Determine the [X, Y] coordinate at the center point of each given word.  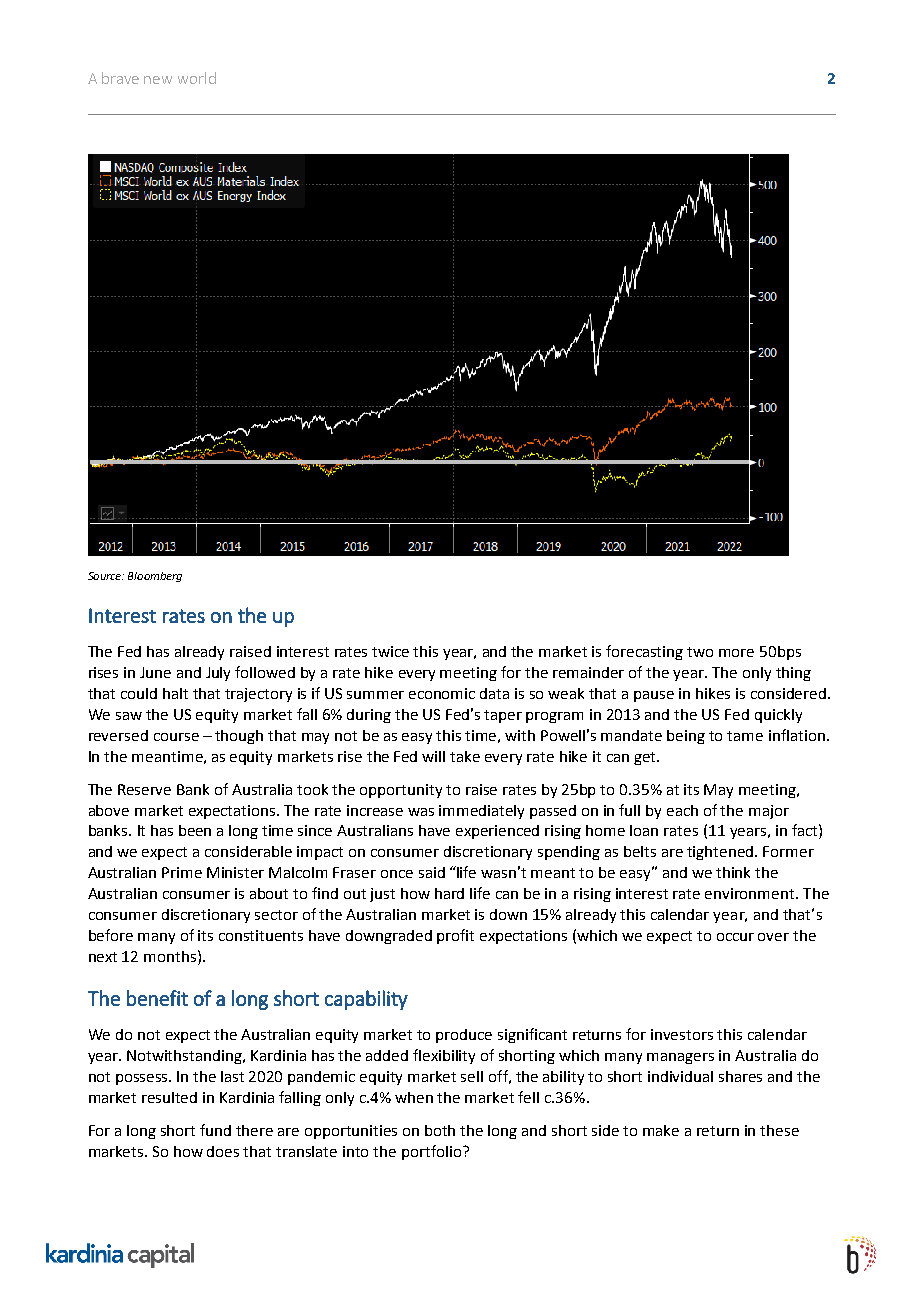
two [700, 652]
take [465, 756]
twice [390, 651]
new [158, 80]
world [197, 78]
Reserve [144, 789]
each [682, 810]
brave [120, 78]
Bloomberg [155, 577]
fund [215, 1130]
